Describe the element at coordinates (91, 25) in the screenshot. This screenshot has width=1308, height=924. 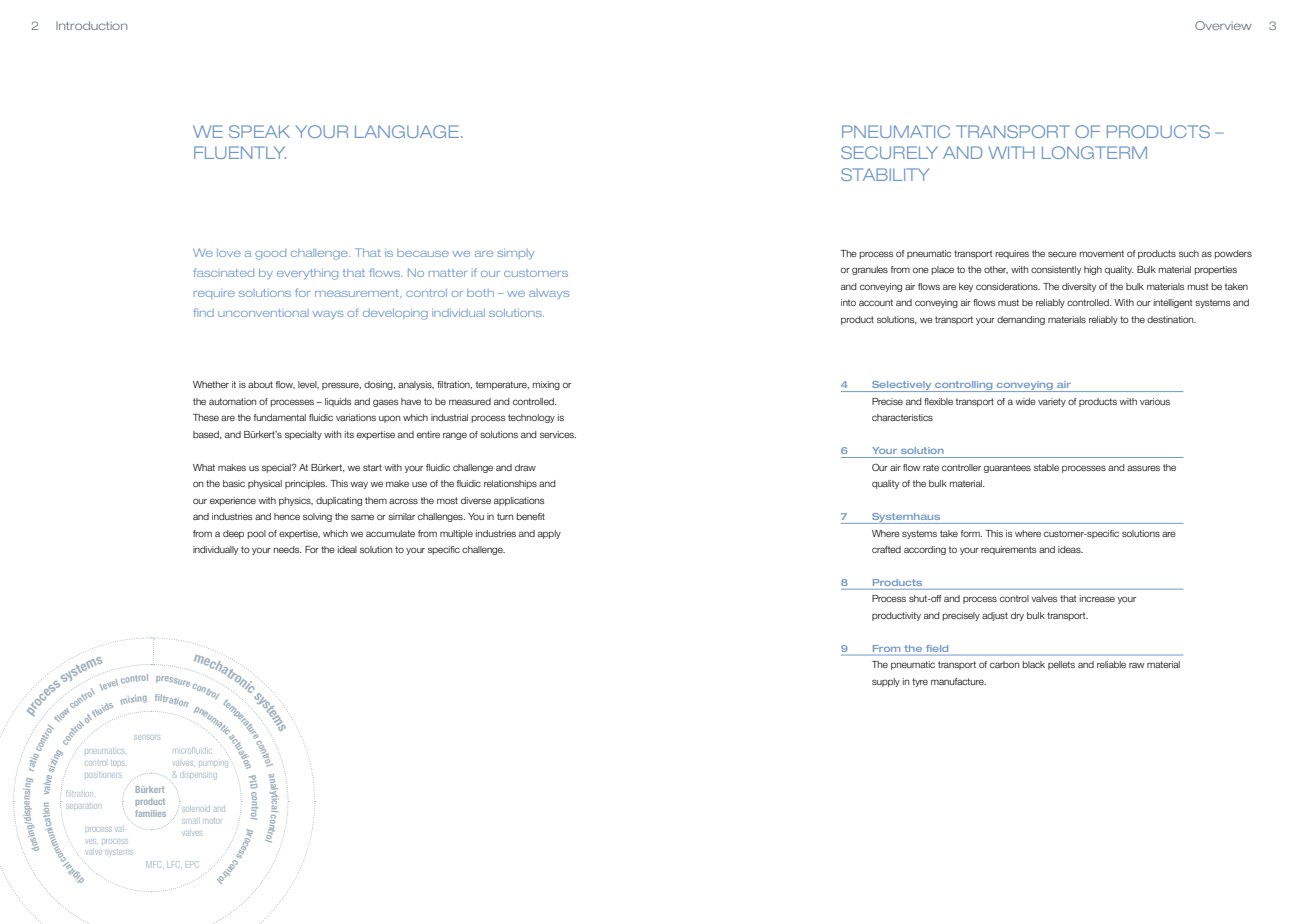
I see `Introduction` at that location.
